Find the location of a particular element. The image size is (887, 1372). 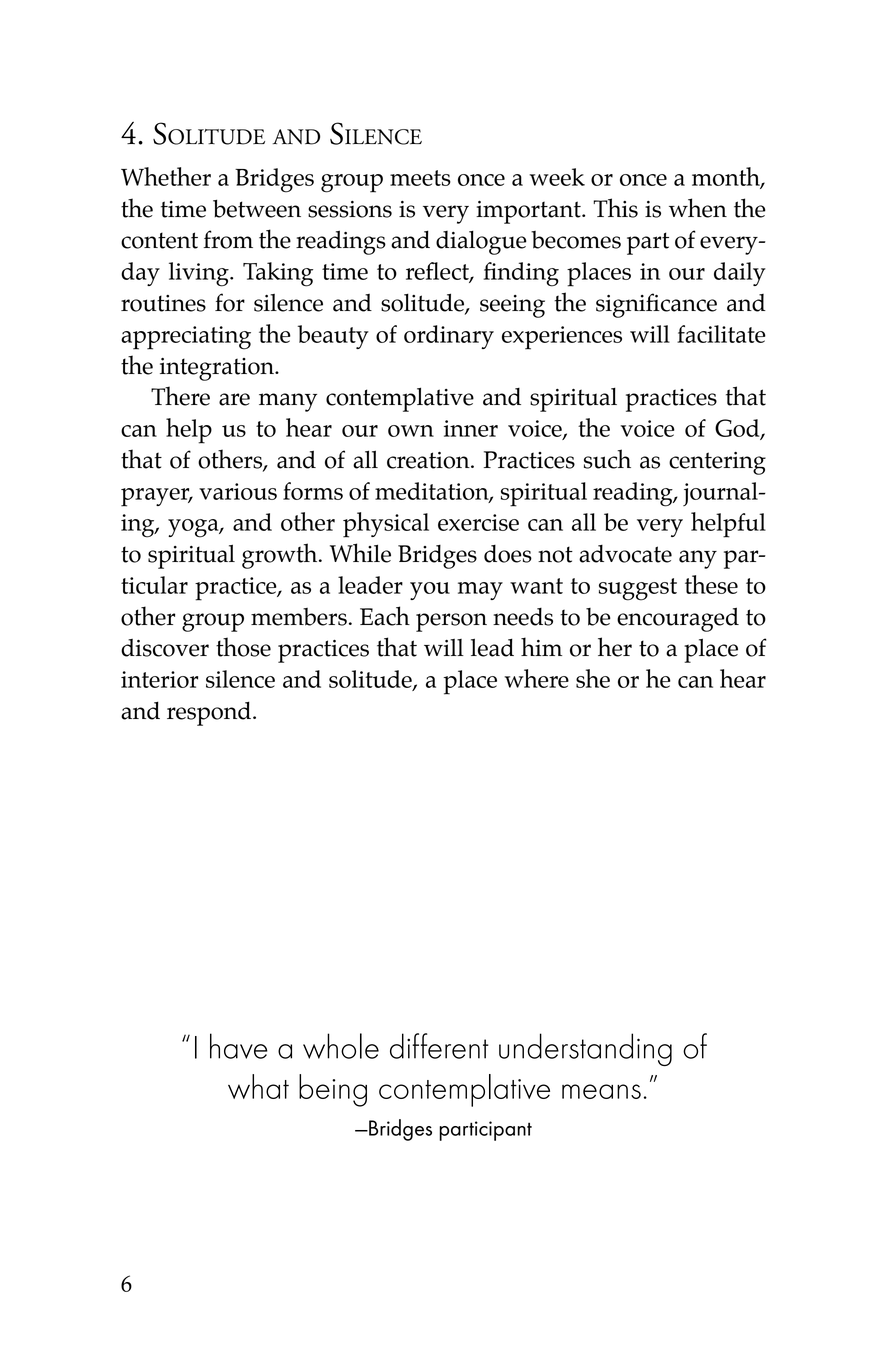

facilitate is located at coordinates (721, 334).
